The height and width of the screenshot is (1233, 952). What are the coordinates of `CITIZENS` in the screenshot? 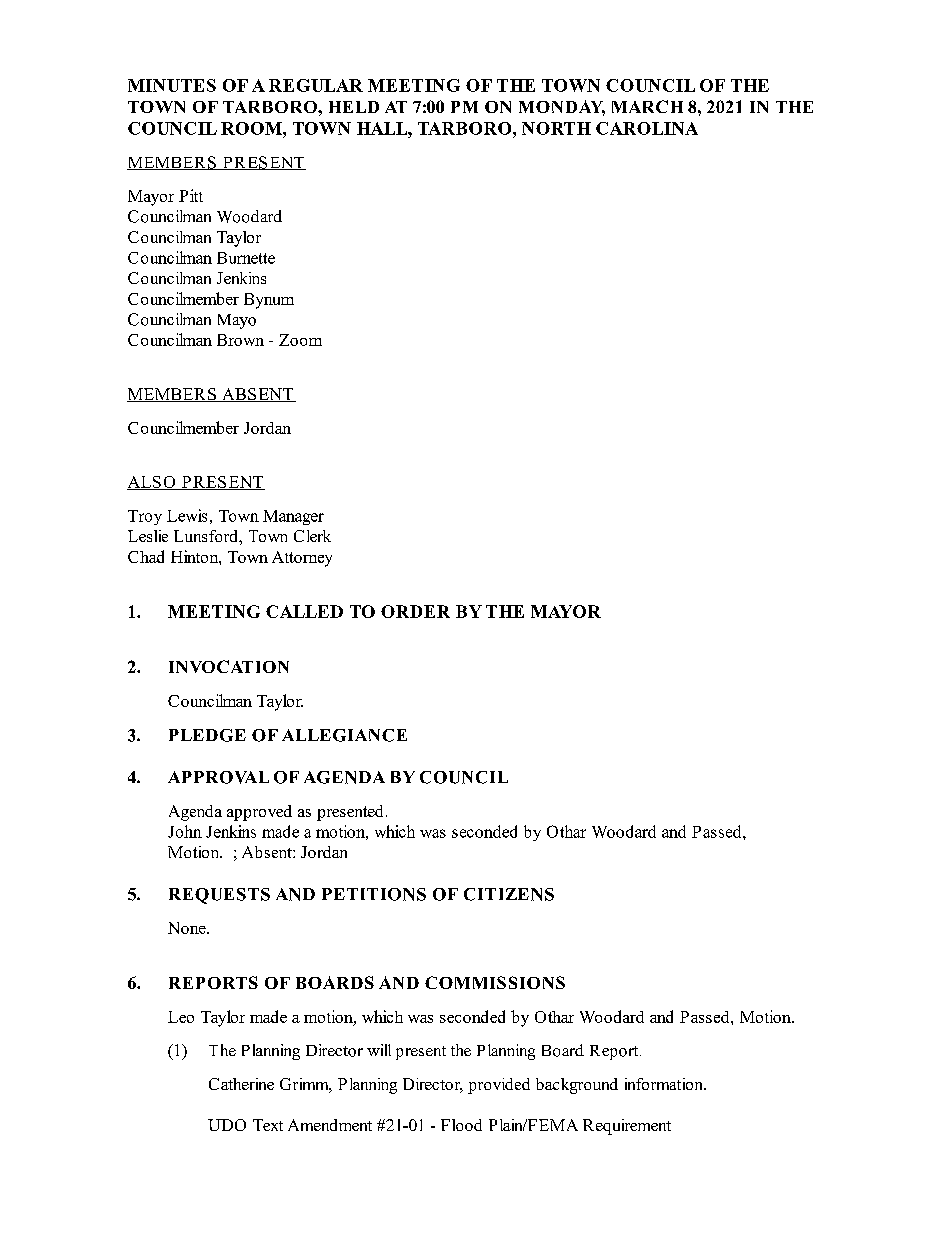 It's located at (509, 894).
